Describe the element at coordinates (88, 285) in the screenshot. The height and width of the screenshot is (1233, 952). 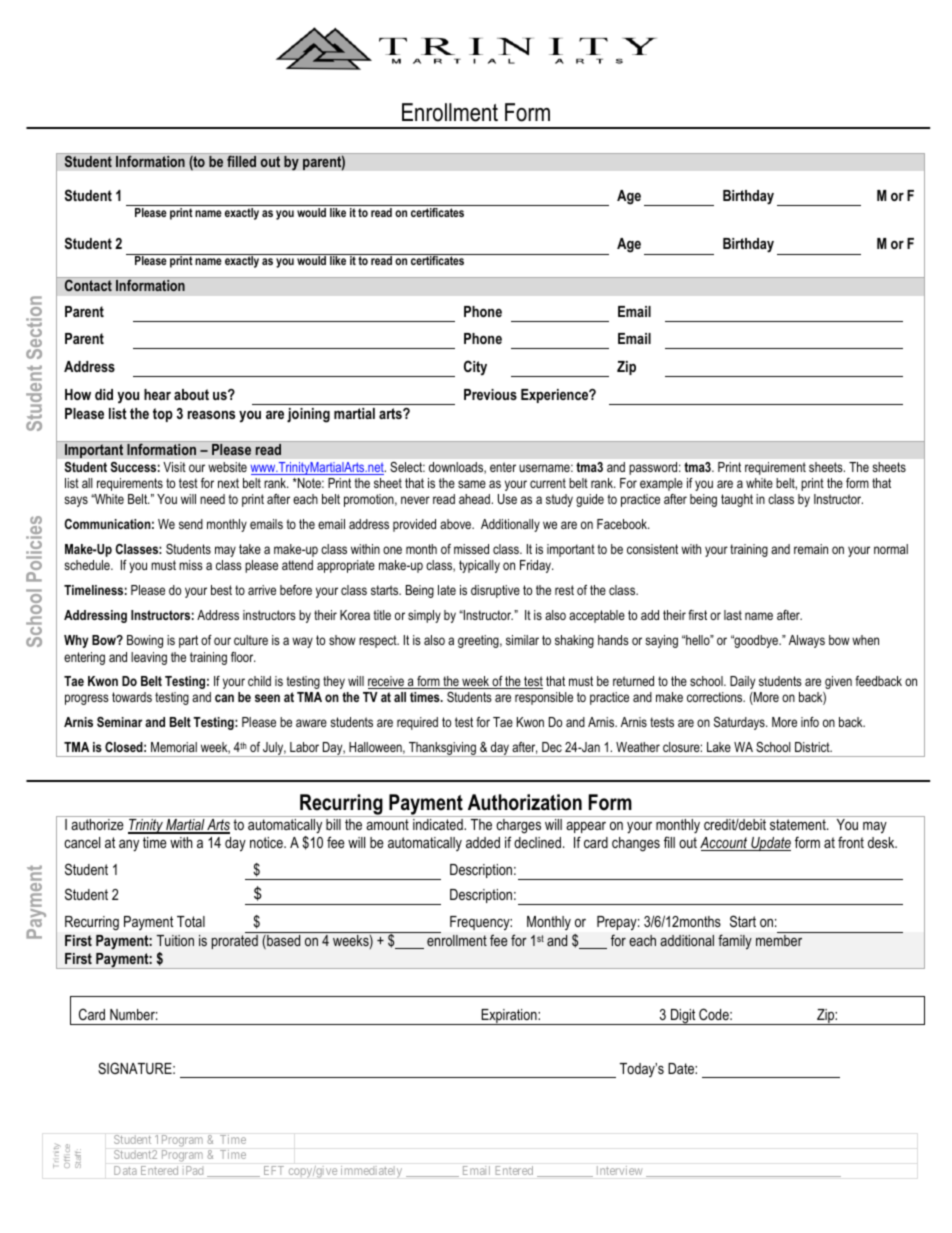
I see `Contact` at that location.
